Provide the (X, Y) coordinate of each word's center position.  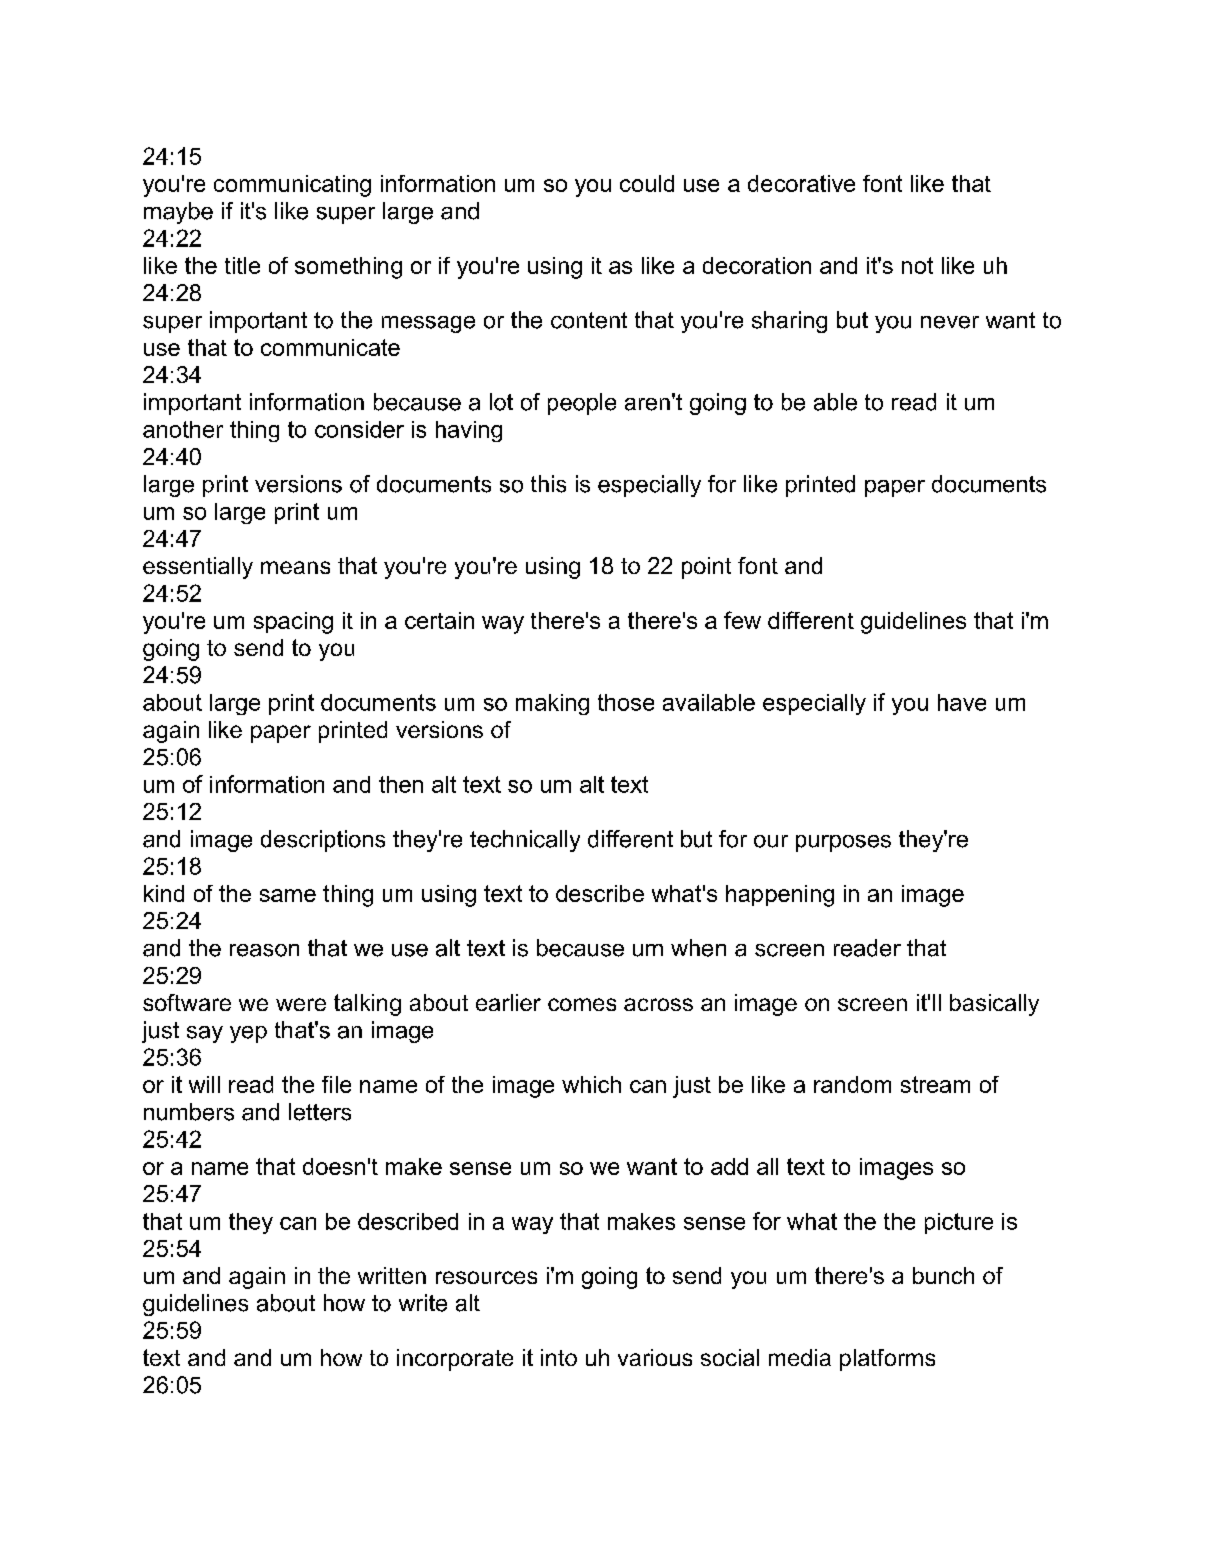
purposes (843, 843)
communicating (292, 186)
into (559, 1357)
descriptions (323, 841)
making (552, 704)
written (392, 1275)
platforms (887, 1360)
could (647, 183)
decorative (801, 183)
